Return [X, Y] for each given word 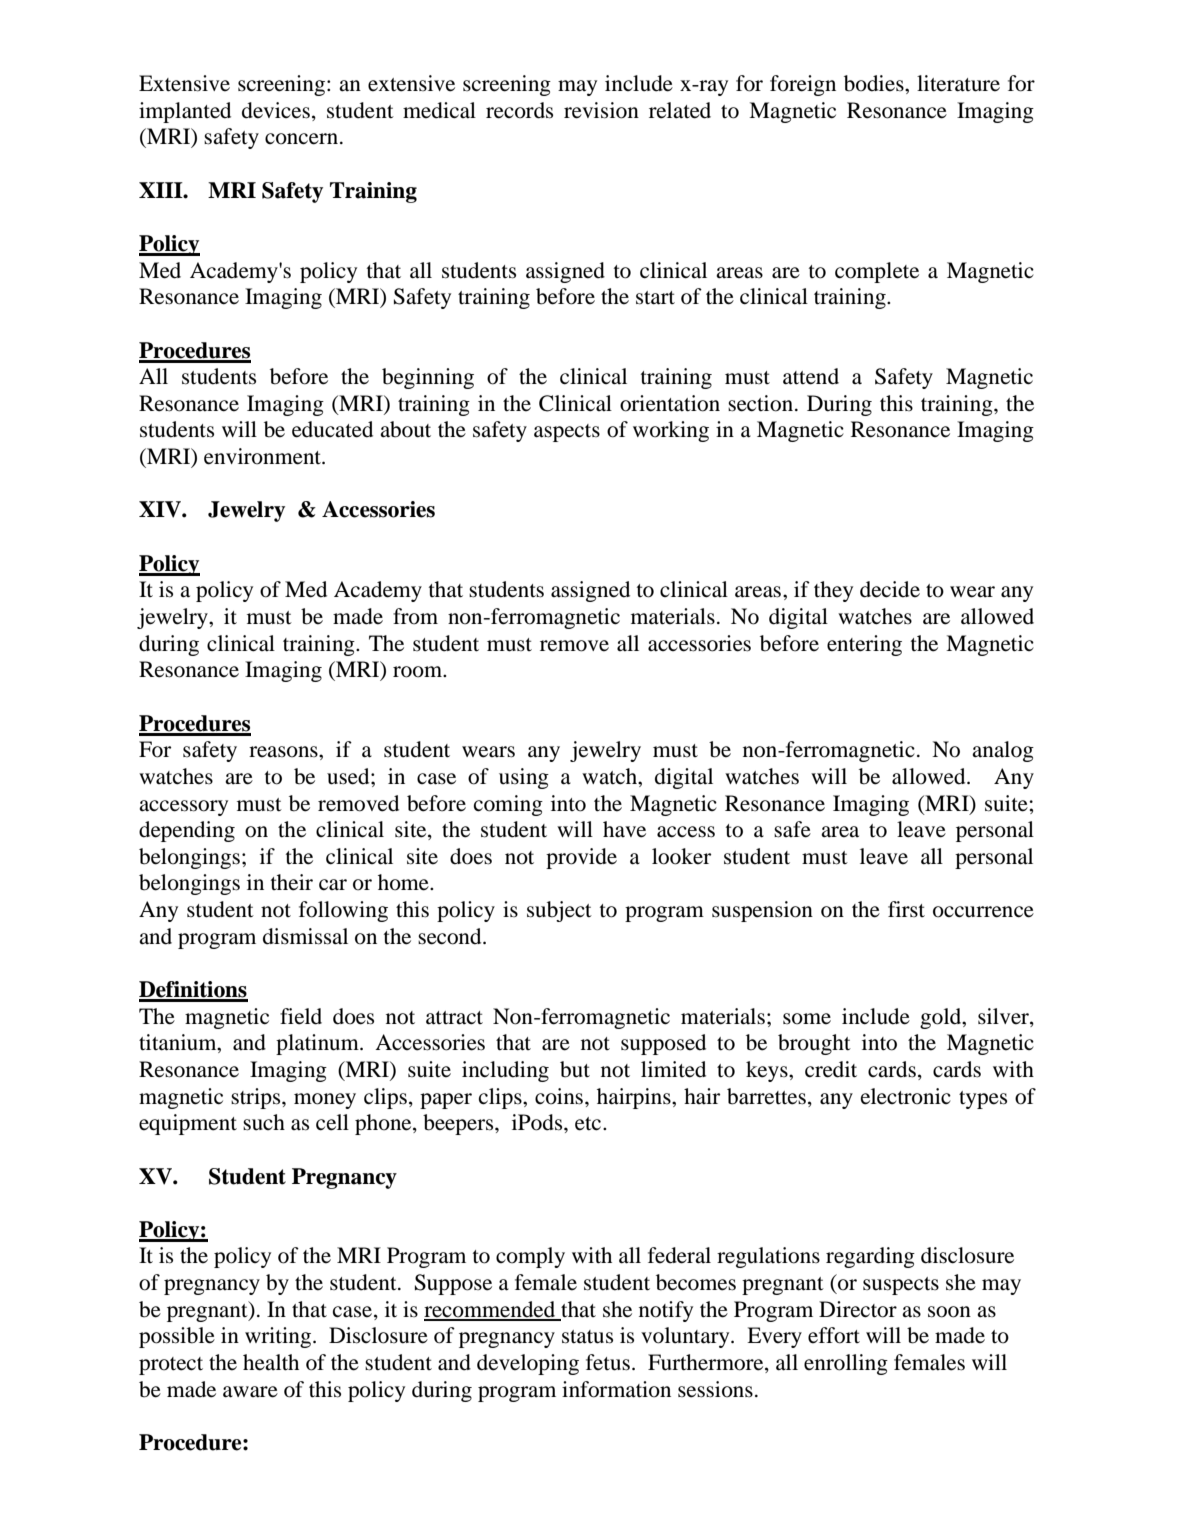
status [587, 1337]
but [575, 1069]
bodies [875, 83]
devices [276, 110]
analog [1003, 751]
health [271, 1362]
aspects [567, 433]
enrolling [846, 1364]
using [524, 778]
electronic [906, 1096]
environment [263, 456]
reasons [284, 752]
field [301, 1016]
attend [811, 376]
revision [601, 110]
